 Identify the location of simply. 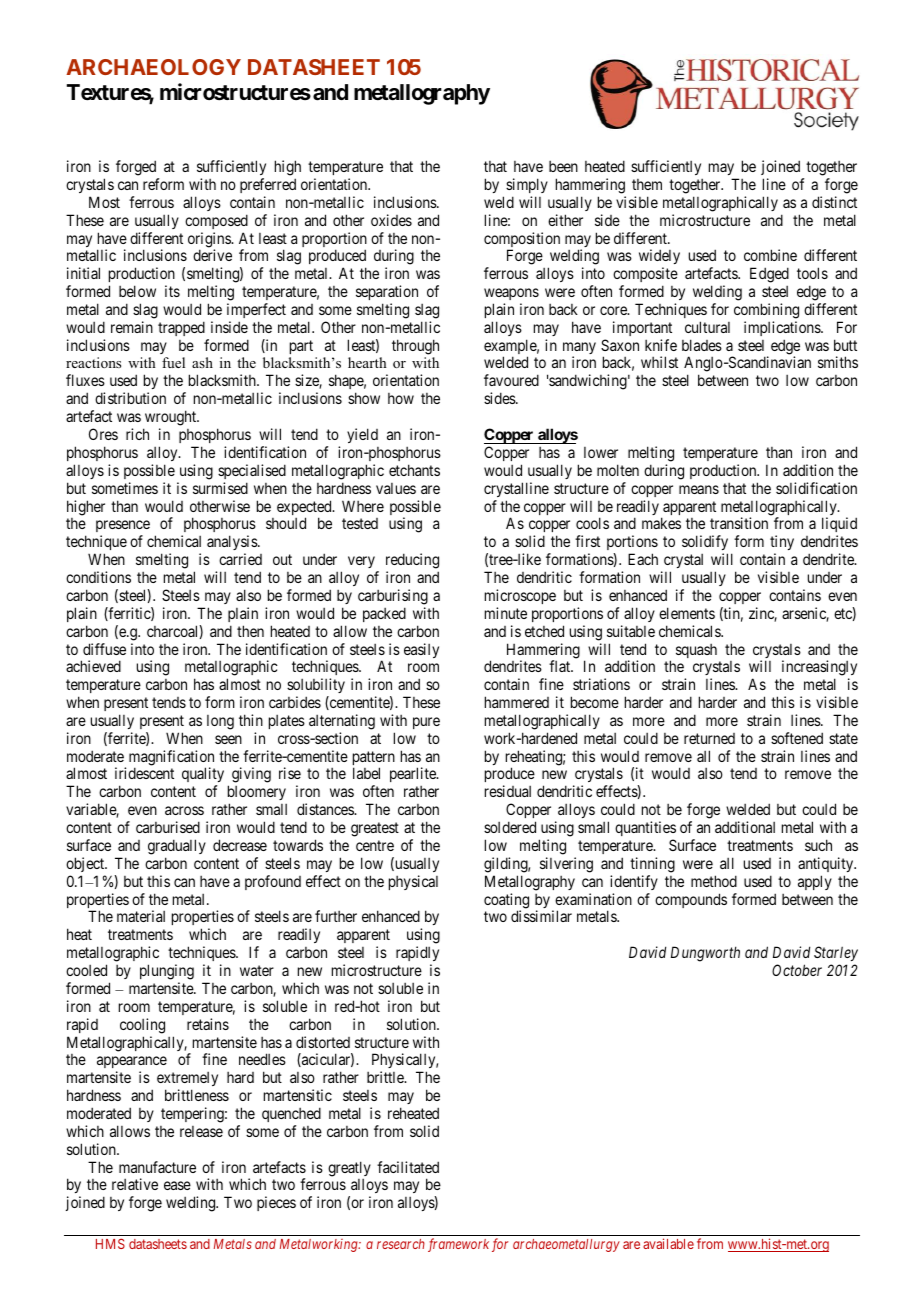
(527, 185).
